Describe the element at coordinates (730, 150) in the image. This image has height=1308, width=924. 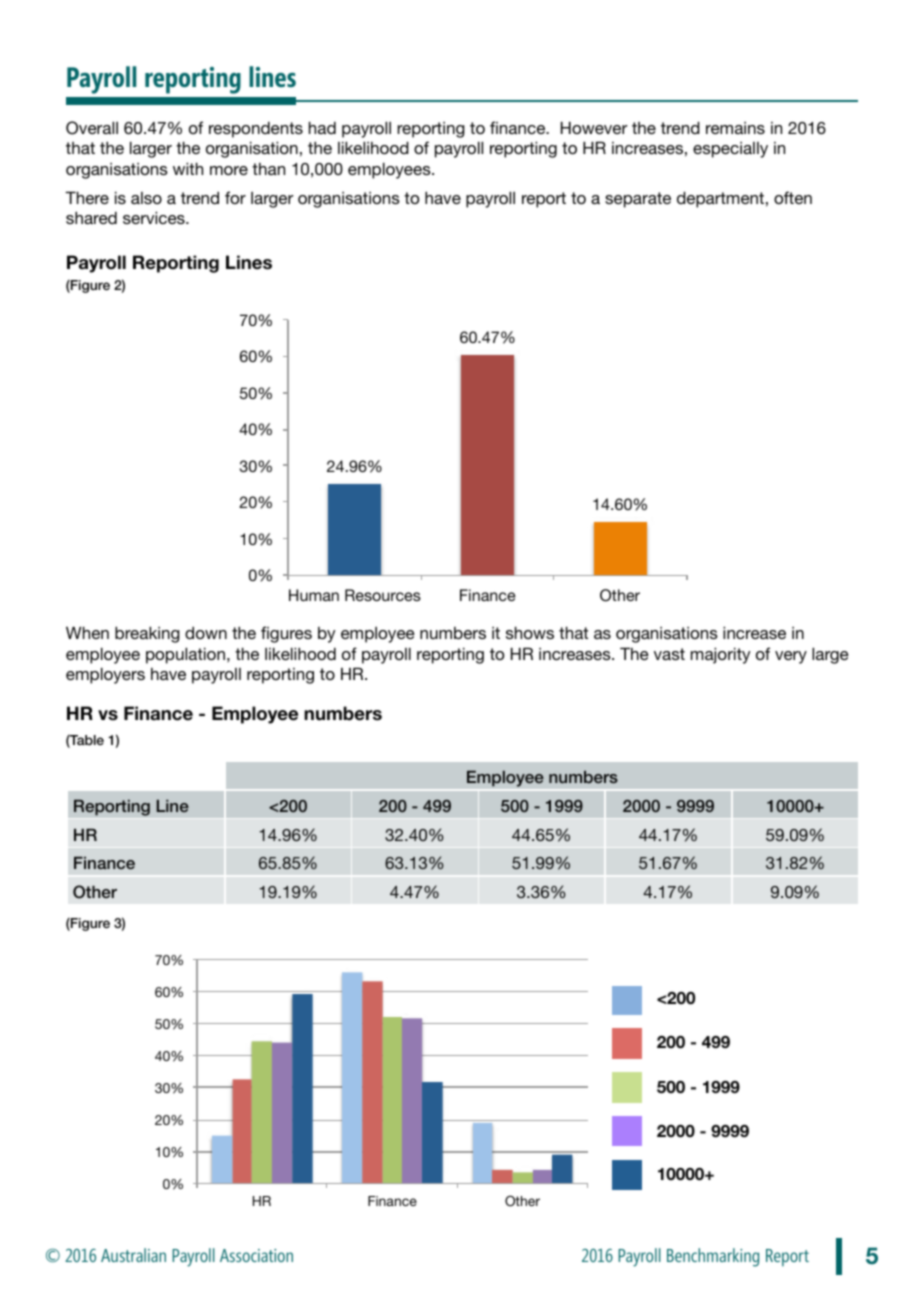
I see `especially` at that location.
